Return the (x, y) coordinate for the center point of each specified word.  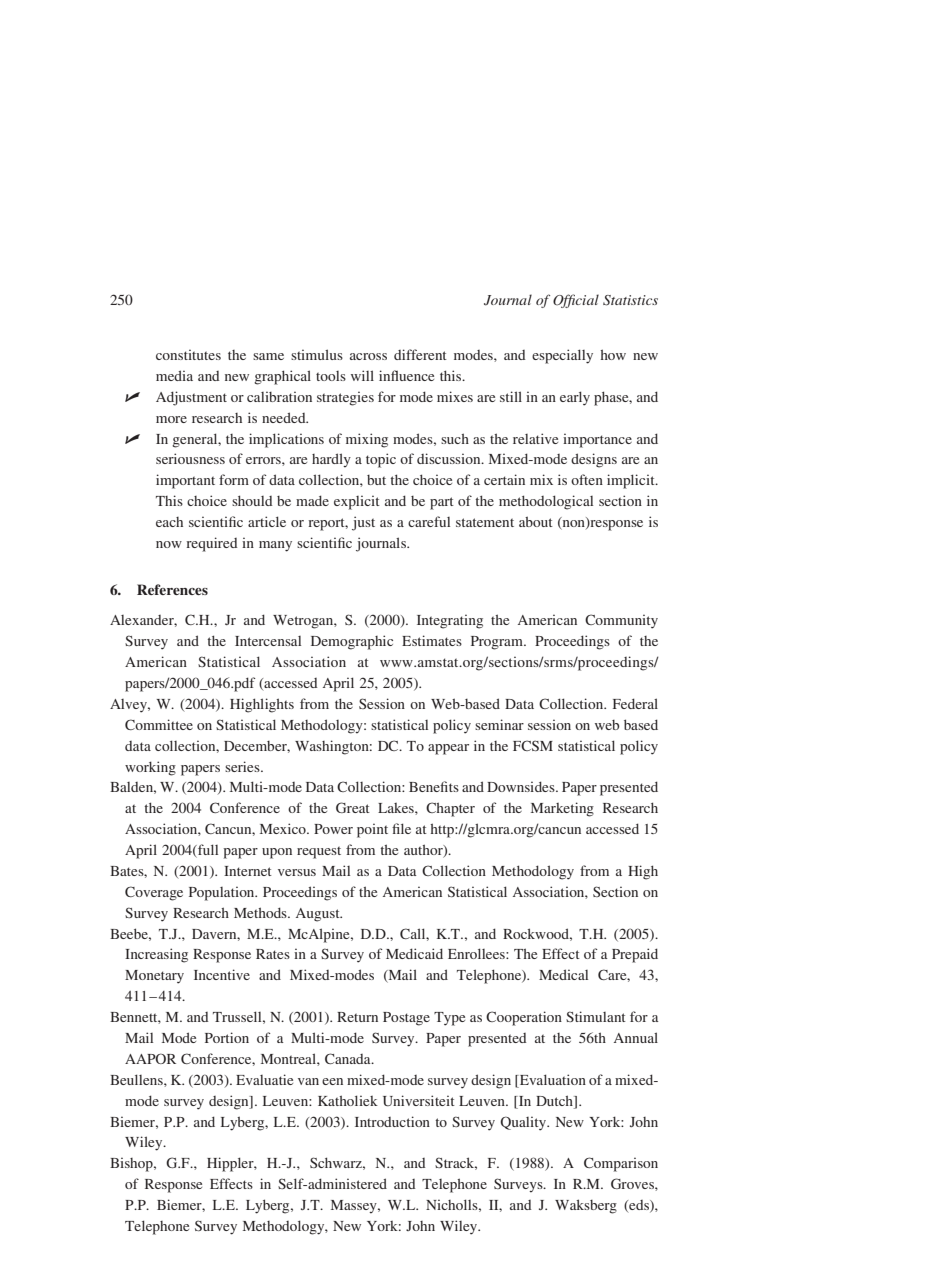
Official (576, 301)
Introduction (392, 1121)
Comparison (621, 1164)
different (420, 354)
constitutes (188, 354)
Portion (227, 1037)
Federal (635, 703)
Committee (159, 724)
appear (448, 749)
